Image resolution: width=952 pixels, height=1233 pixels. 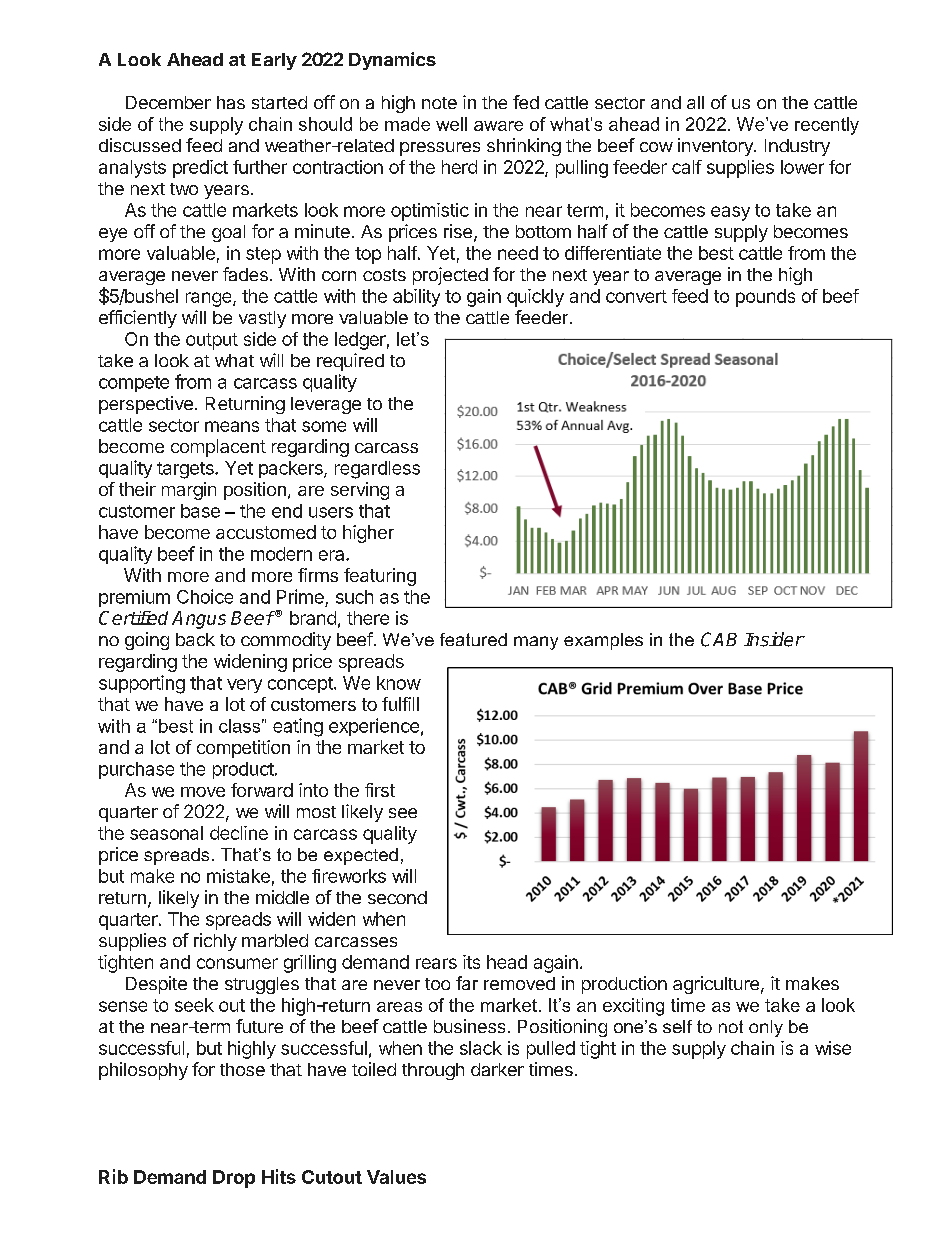 I want to click on pounds, so click(x=765, y=298).
